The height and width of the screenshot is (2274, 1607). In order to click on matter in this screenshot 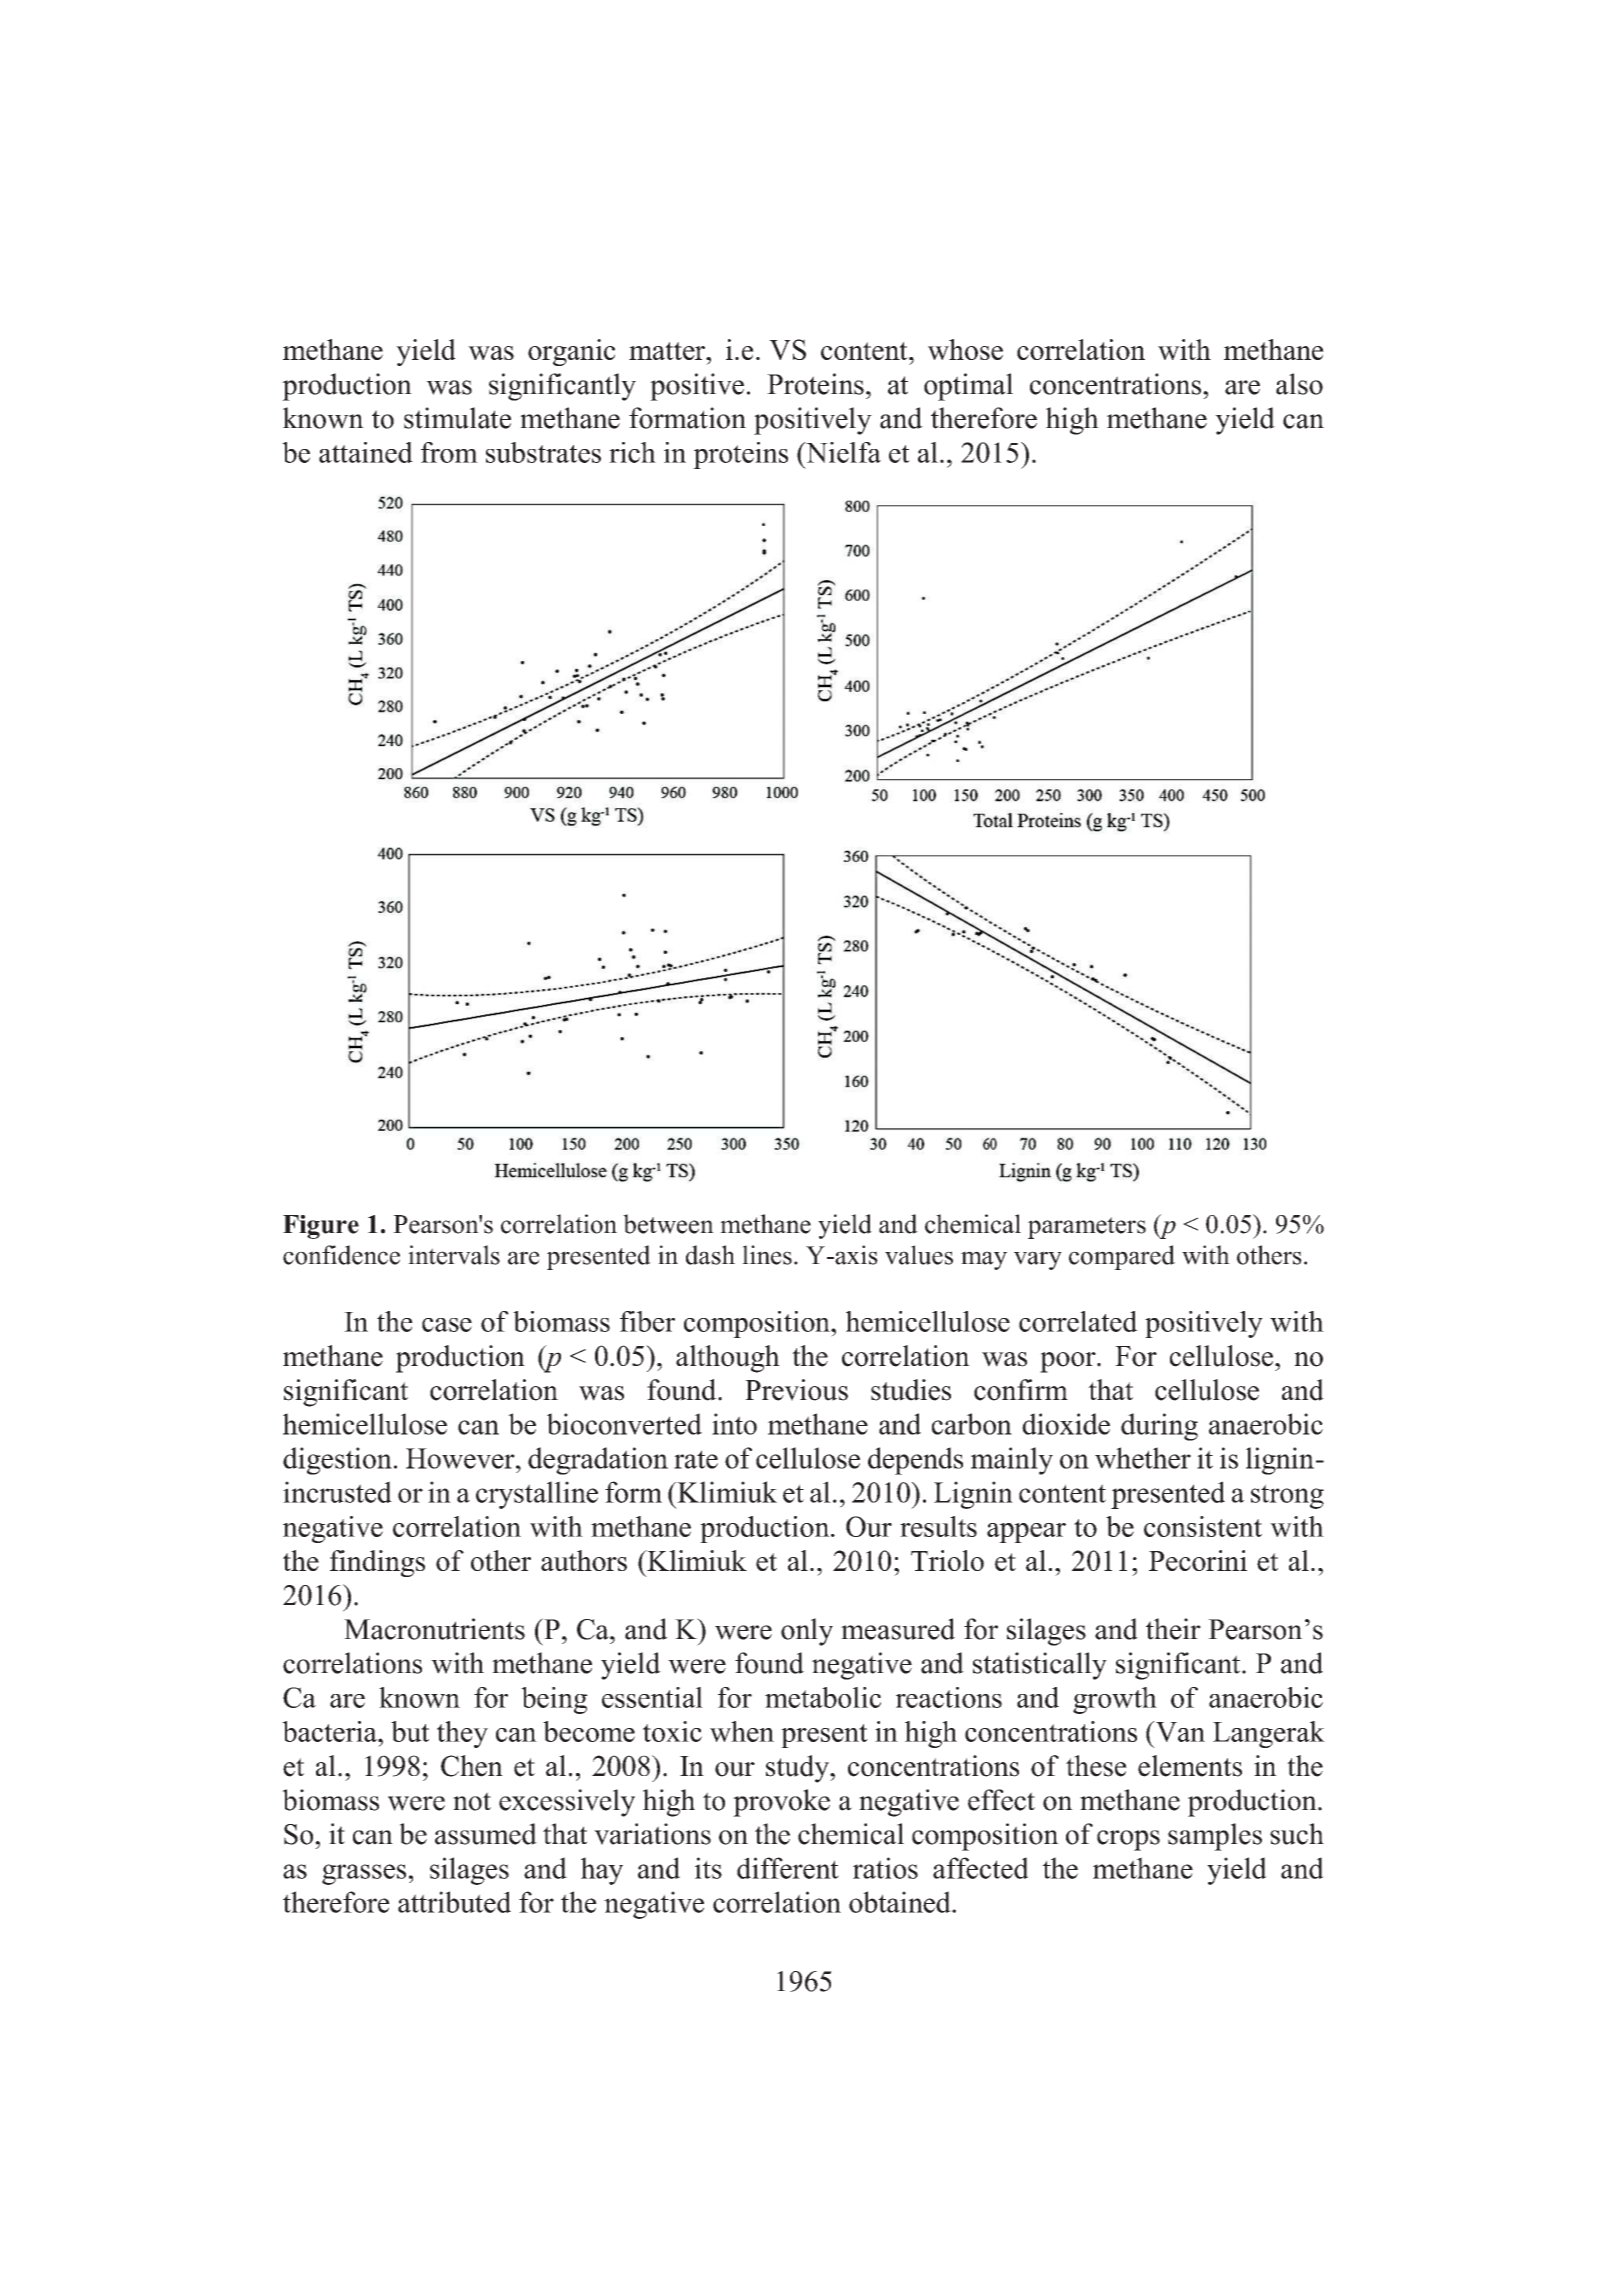, I will do `click(668, 351)`.
